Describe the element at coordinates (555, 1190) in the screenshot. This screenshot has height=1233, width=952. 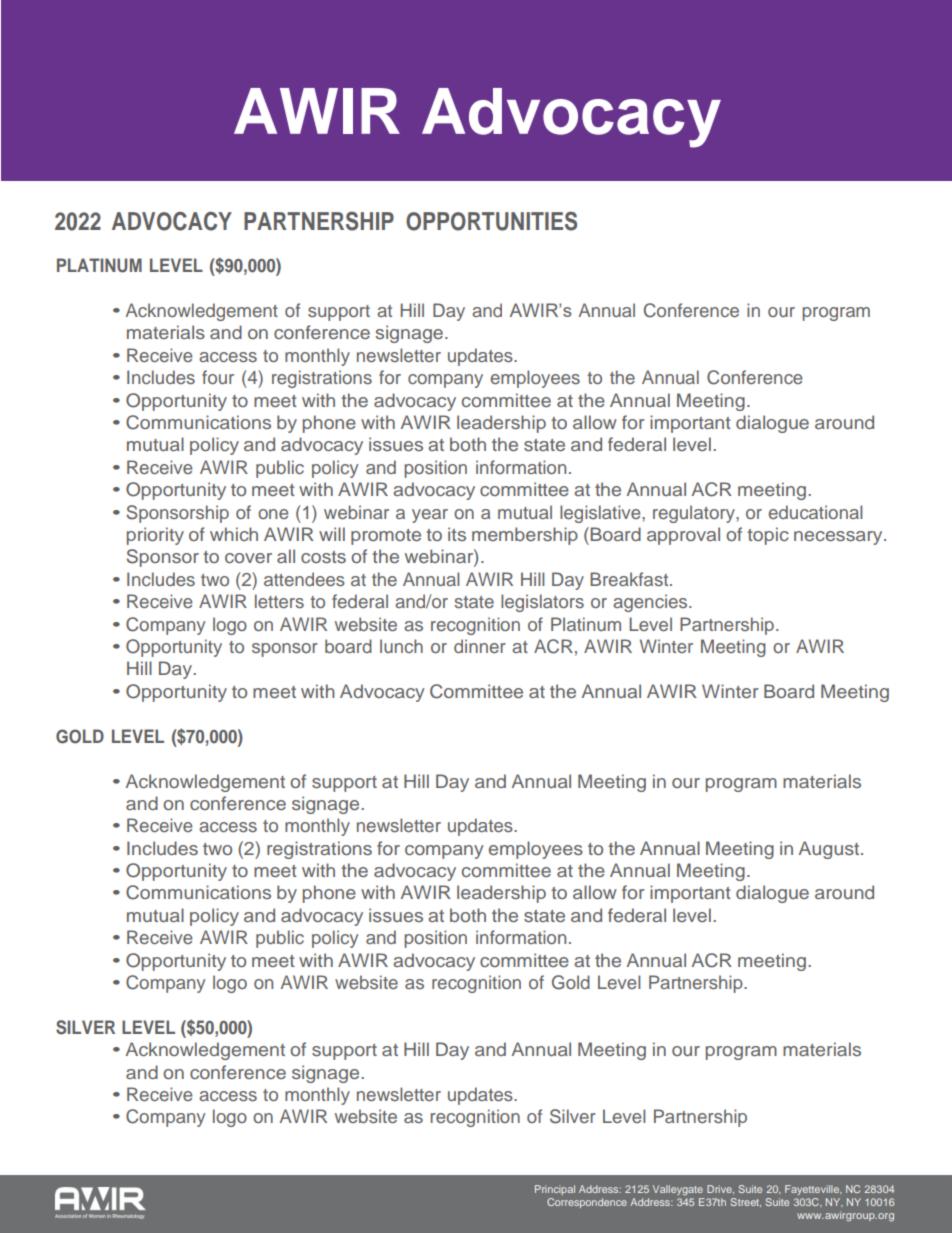
I see `Principal` at that location.
